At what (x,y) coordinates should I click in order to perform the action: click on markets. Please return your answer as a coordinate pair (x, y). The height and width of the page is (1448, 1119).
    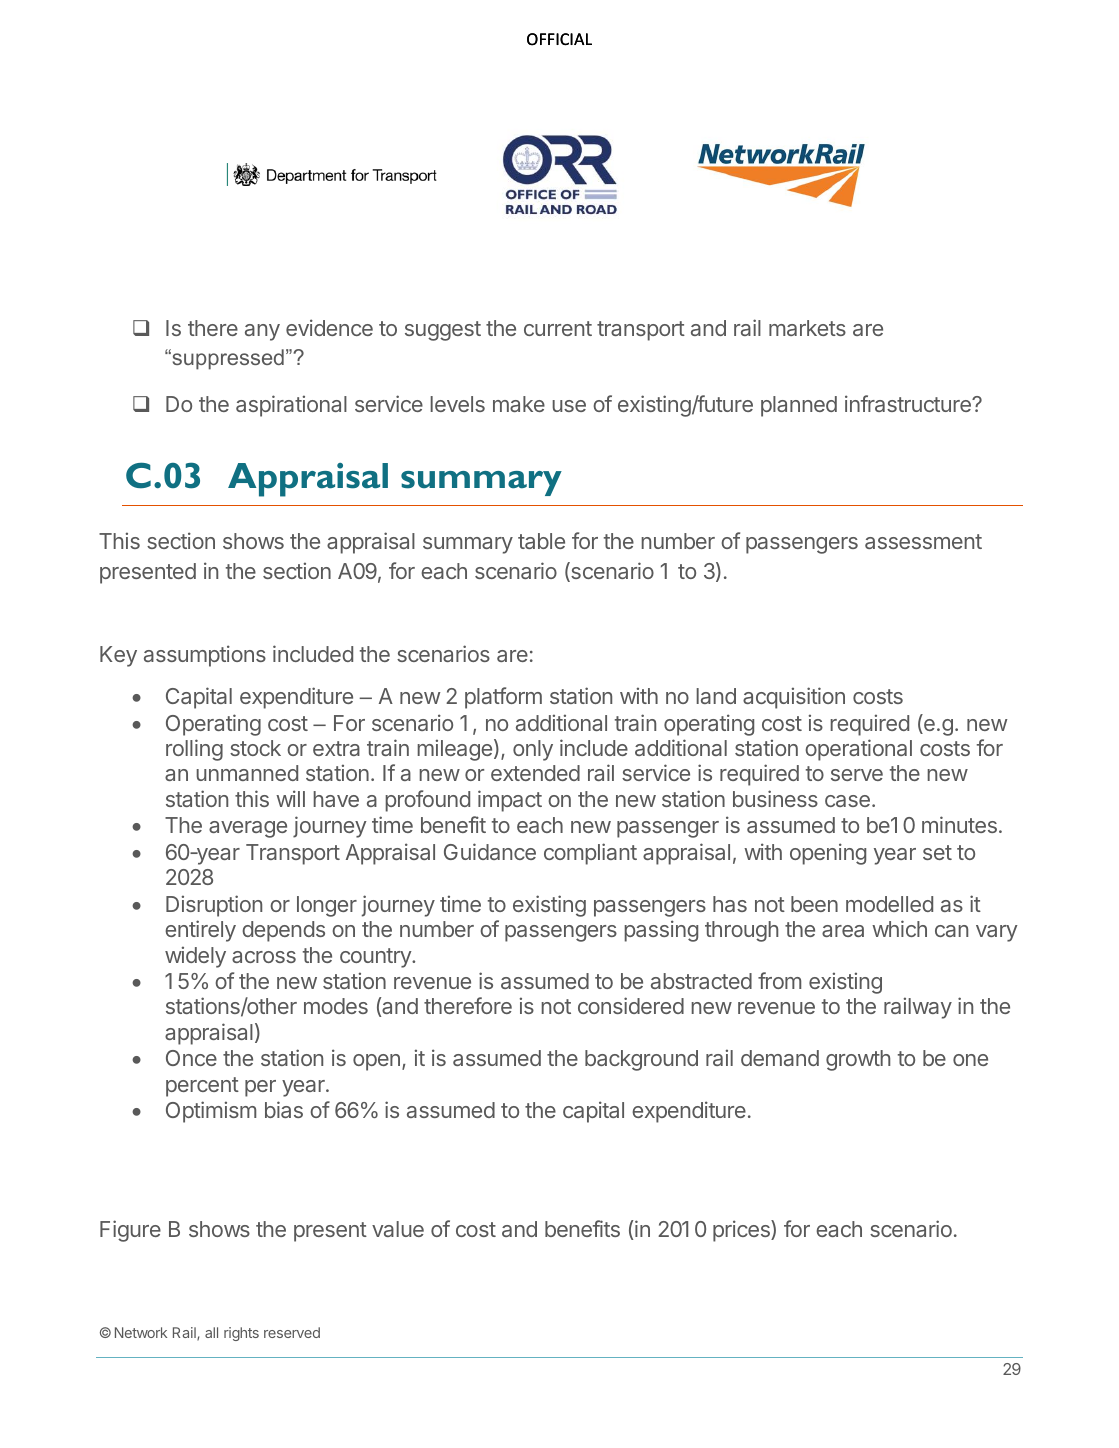
    Looking at the image, I should click on (807, 328).
